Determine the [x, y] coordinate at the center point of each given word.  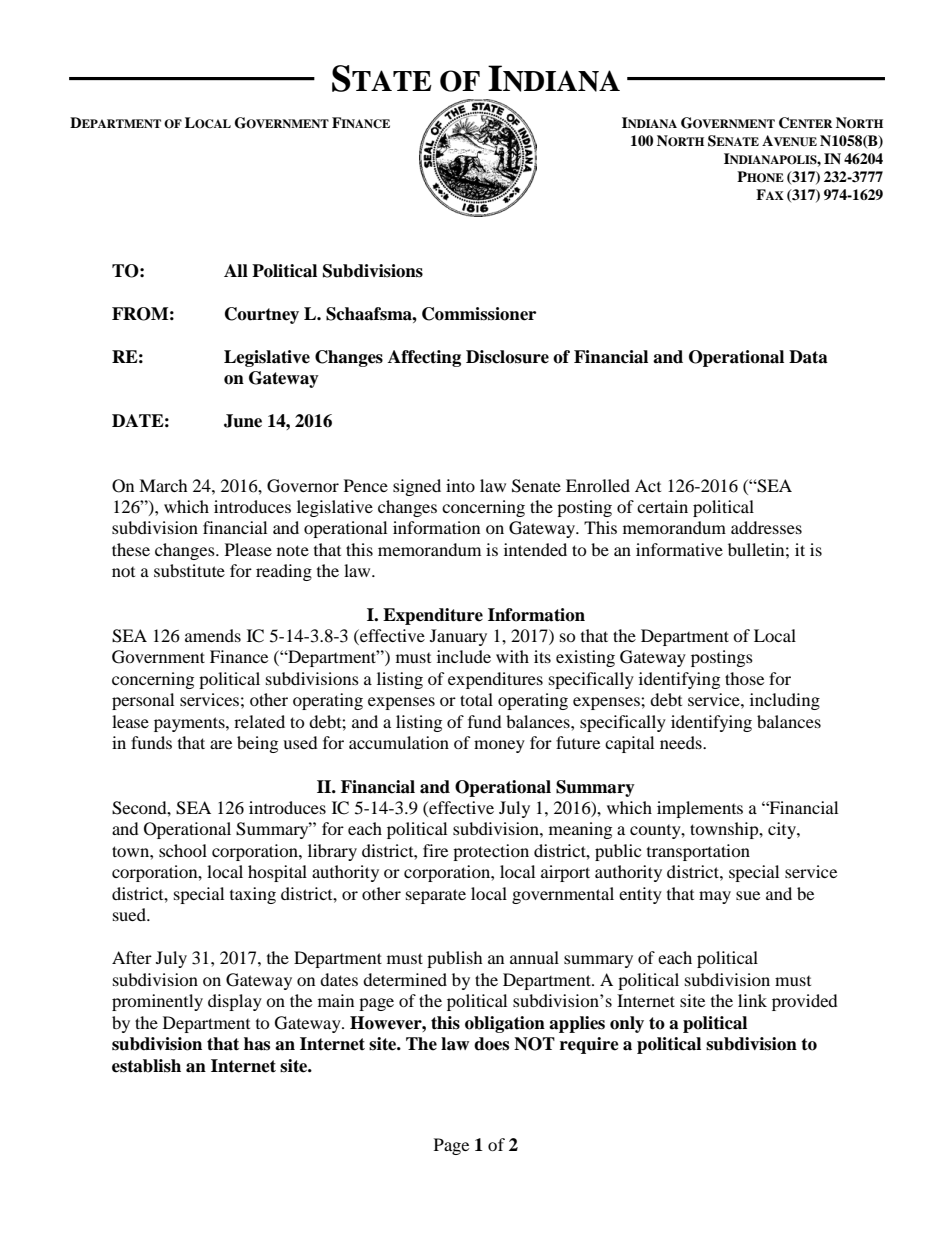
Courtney [262, 315]
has [257, 1044]
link [752, 1000]
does [491, 1044]
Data [808, 357]
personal [143, 701]
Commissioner [479, 314]
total [476, 699]
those [744, 678]
